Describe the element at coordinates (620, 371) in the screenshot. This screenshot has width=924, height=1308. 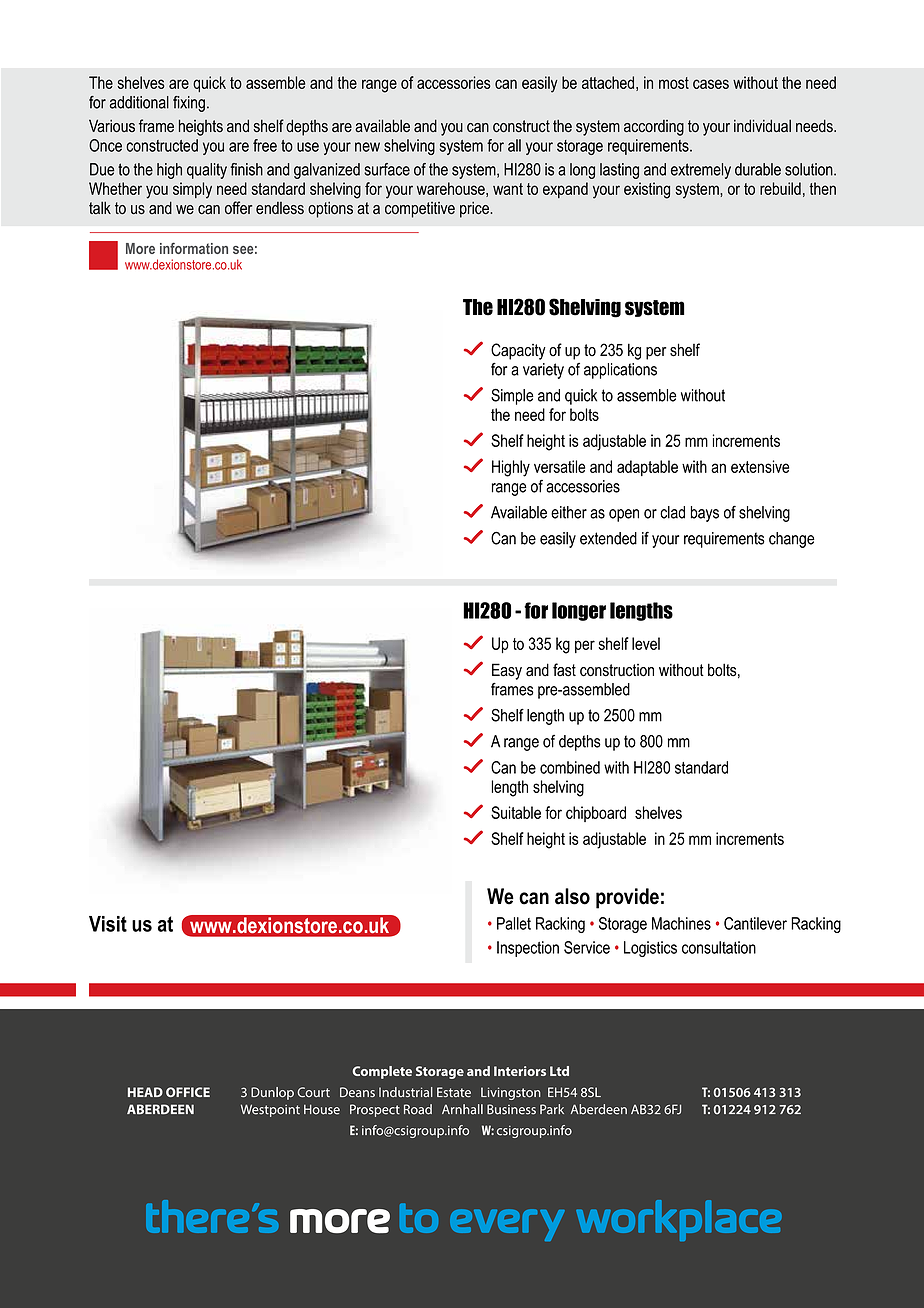
I see `applications` at that location.
